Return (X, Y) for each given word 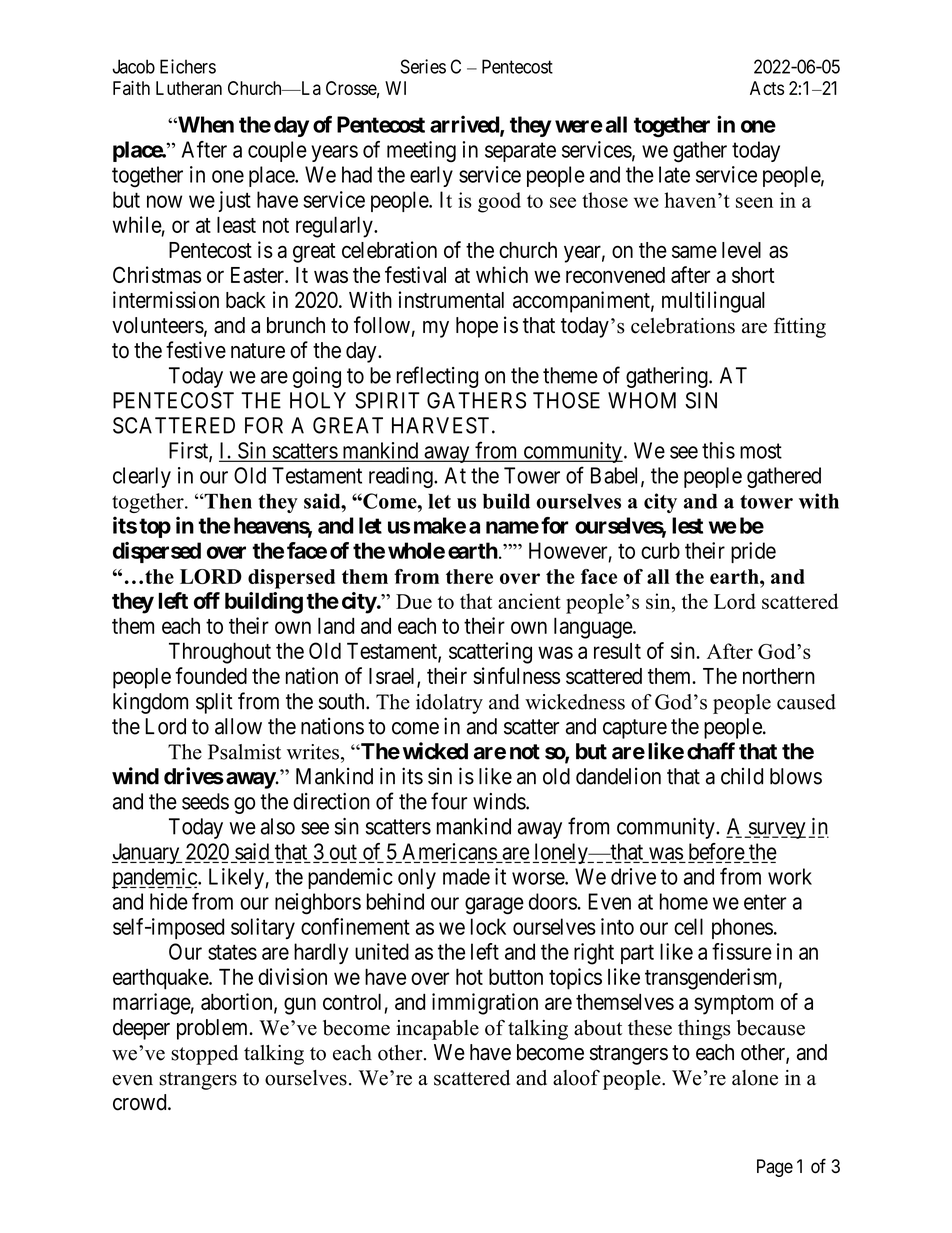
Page (775, 1168)
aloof (576, 1077)
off (207, 600)
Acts (767, 88)
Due (414, 601)
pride (753, 552)
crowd (141, 1102)
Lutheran (189, 88)
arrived (465, 125)
